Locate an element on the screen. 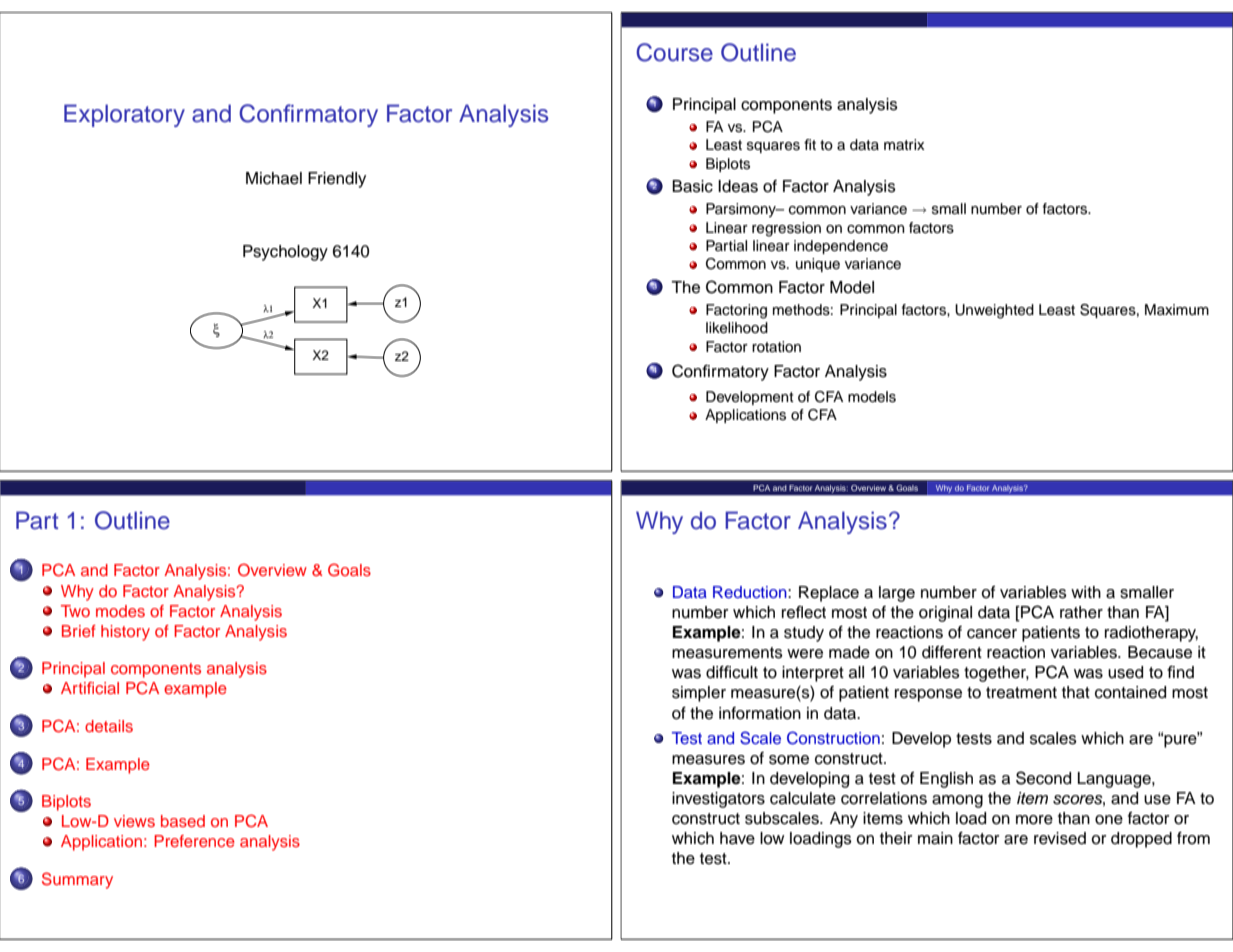 The width and height of the screenshot is (1233, 952). matrix is located at coordinates (904, 144).
